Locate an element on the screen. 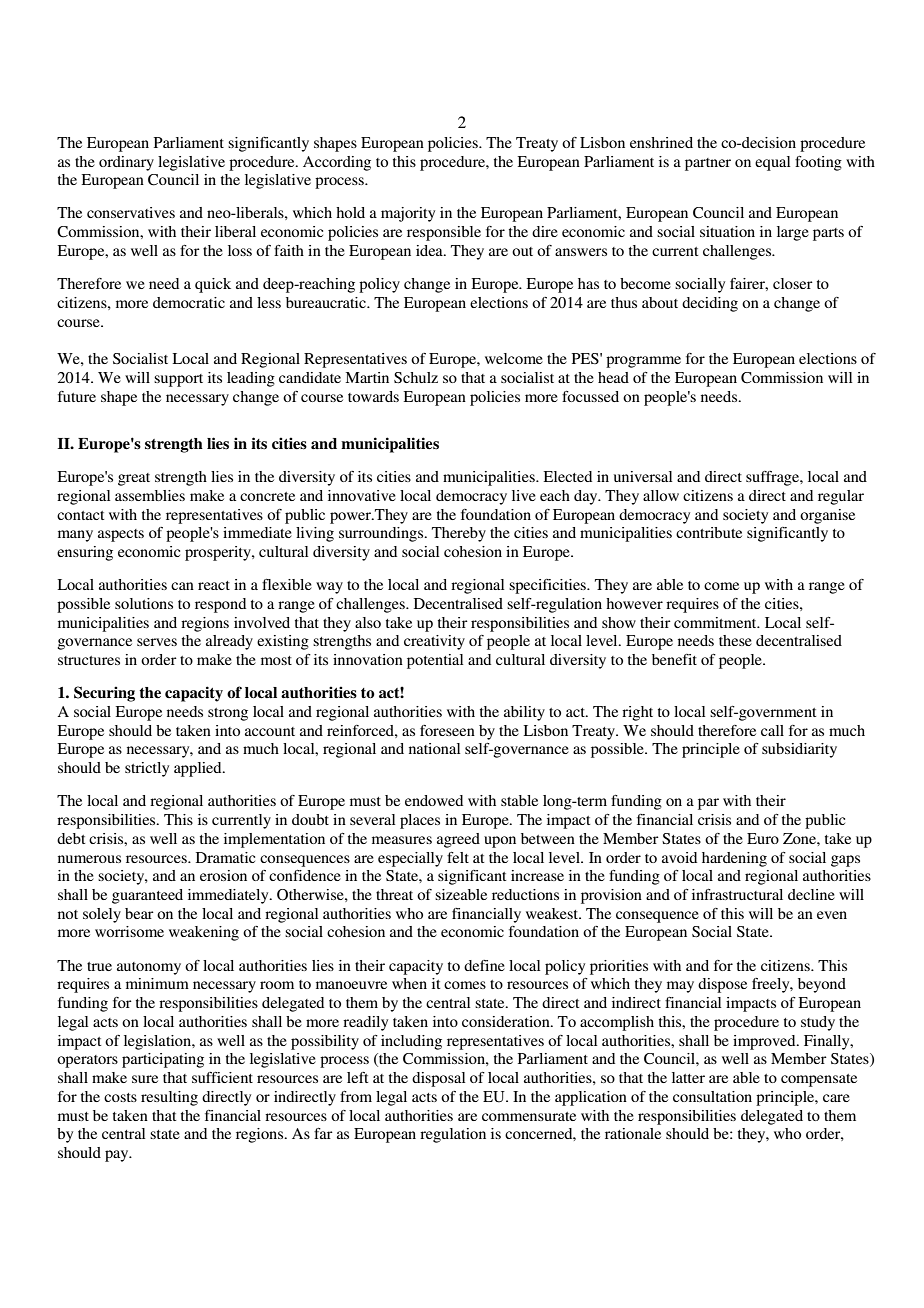 Image resolution: width=924 pixels, height=1308 pixels. disposal is located at coordinates (438, 1079).
